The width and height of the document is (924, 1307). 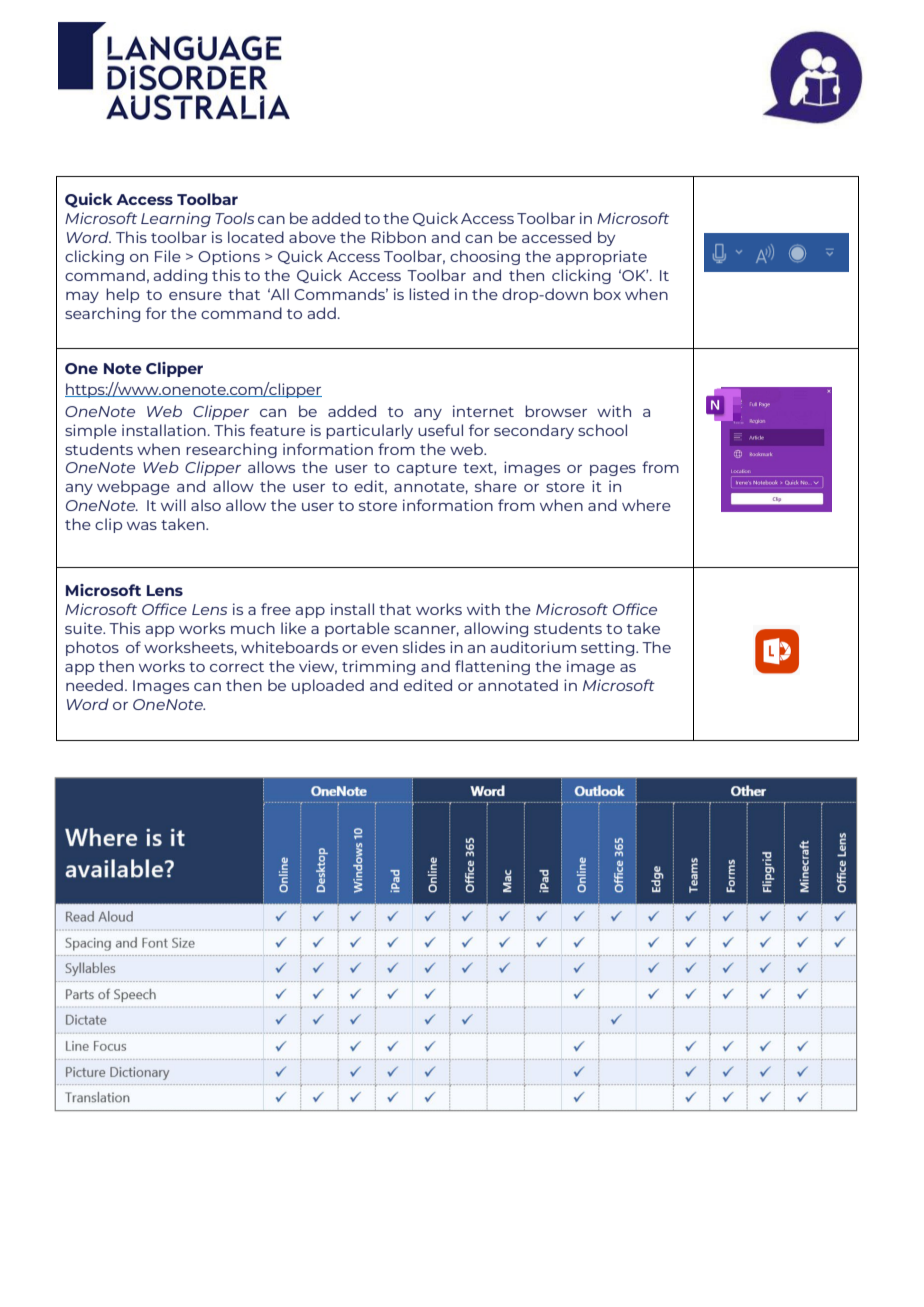 What do you see at coordinates (369, 431) in the document?
I see `particularly` at bounding box center [369, 431].
